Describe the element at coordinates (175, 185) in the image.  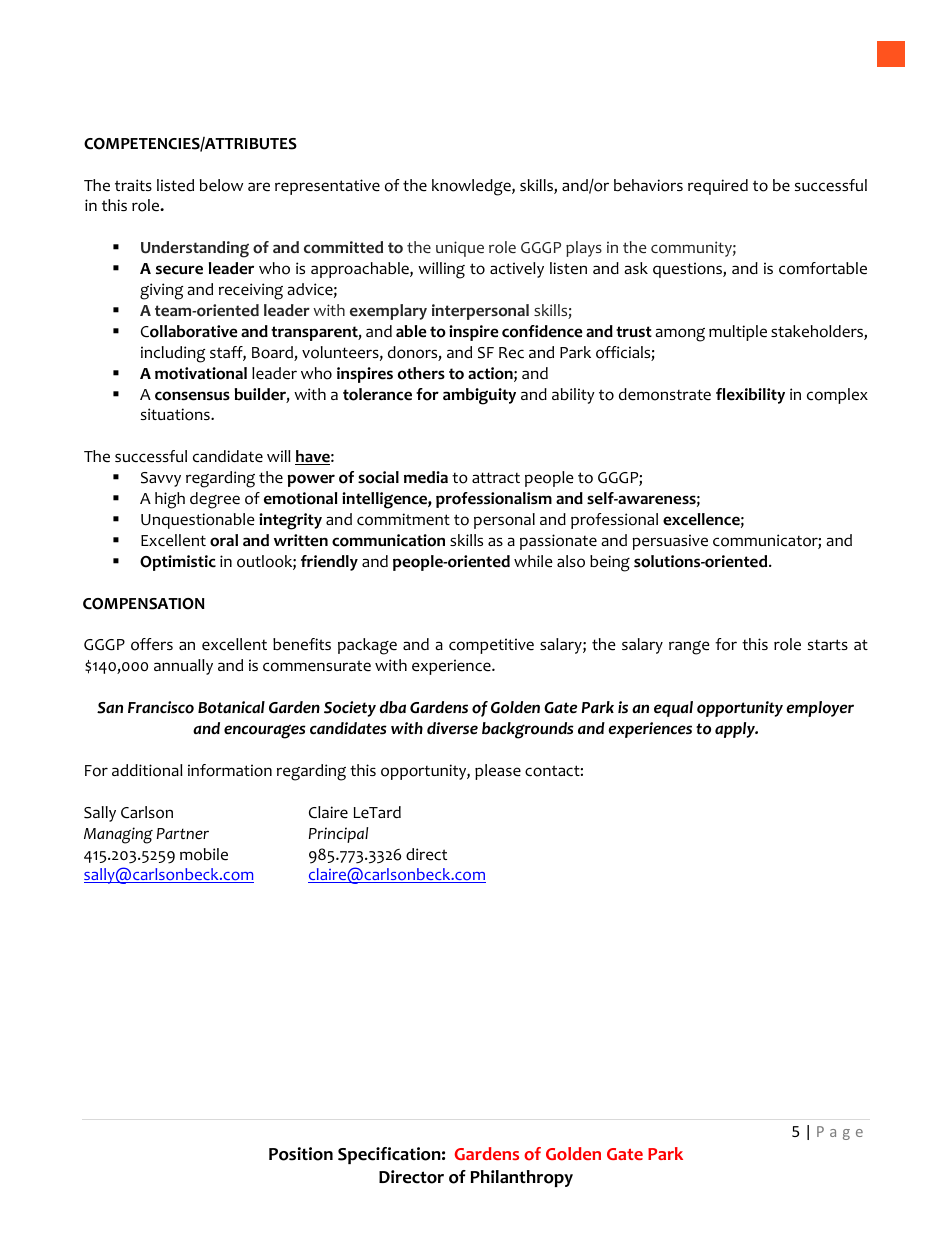
I see `listed` at that location.
